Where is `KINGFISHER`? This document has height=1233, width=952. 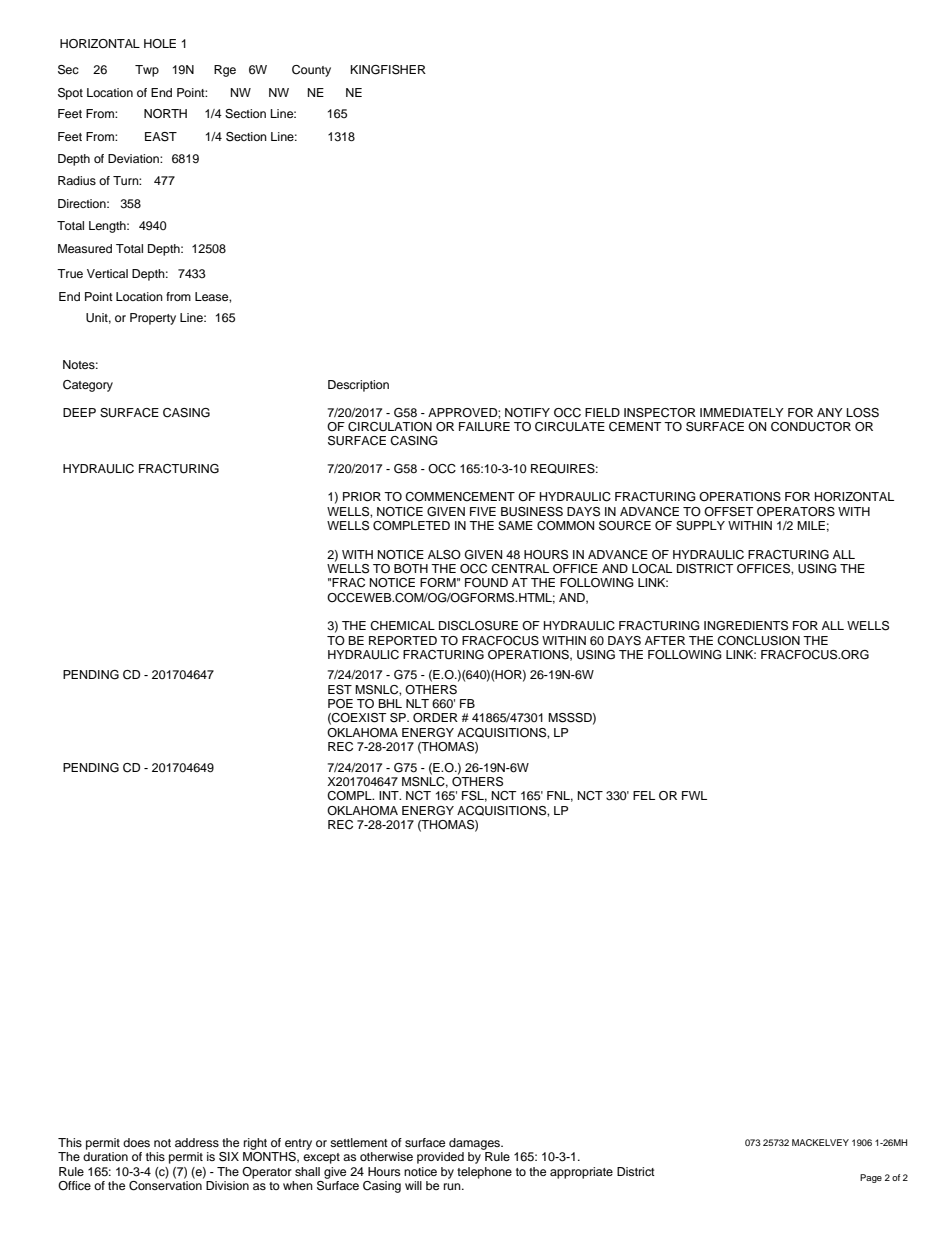
KINGFISHER is located at coordinates (388, 70).
